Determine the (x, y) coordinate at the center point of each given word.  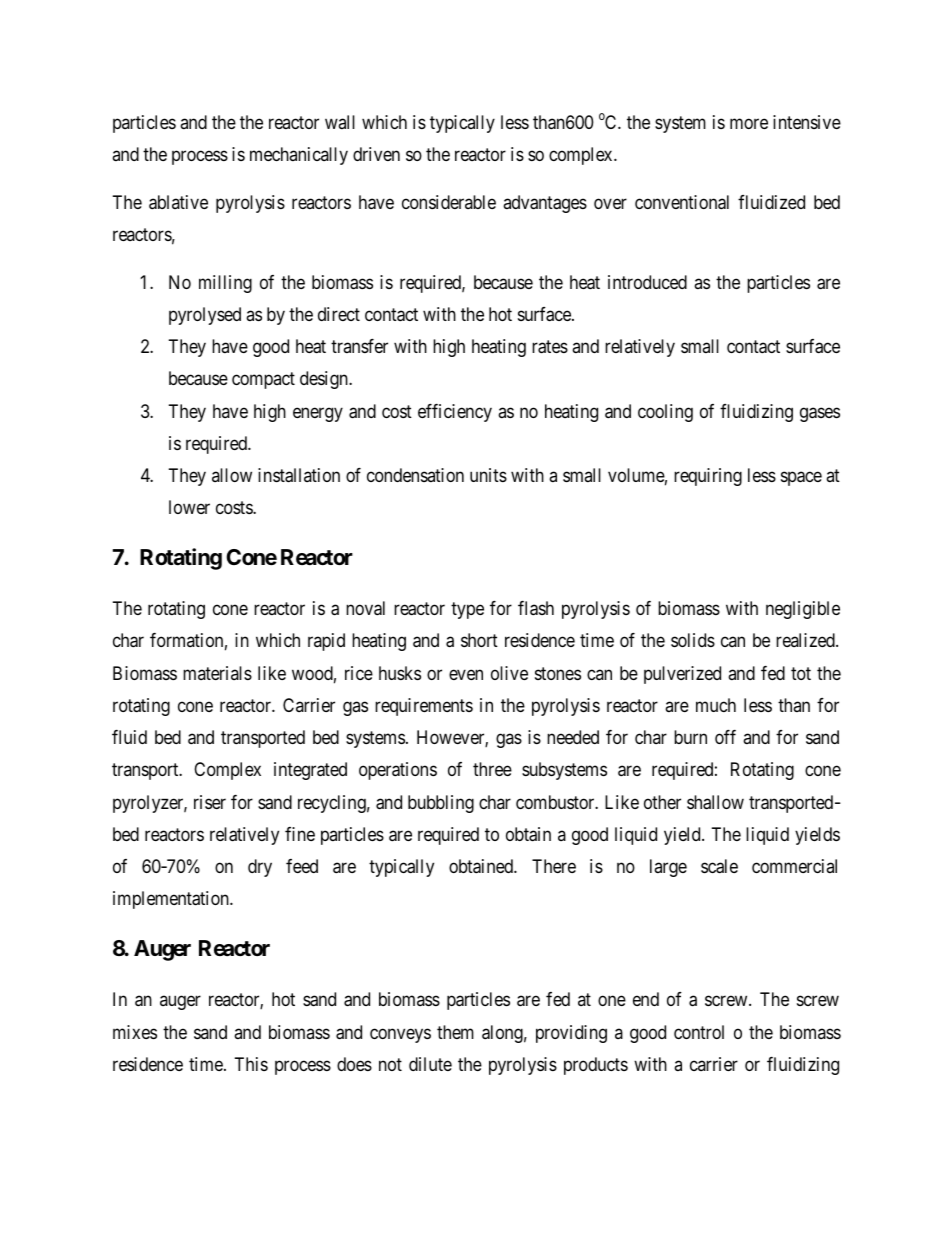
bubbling (441, 804)
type (467, 610)
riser (210, 802)
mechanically (299, 156)
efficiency (455, 413)
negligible (803, 610)
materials (217, 673)
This (251, 1064)
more (749, 123)
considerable (449, 202)
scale (719, 866)
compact (263, 381)
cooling (665, 413)
